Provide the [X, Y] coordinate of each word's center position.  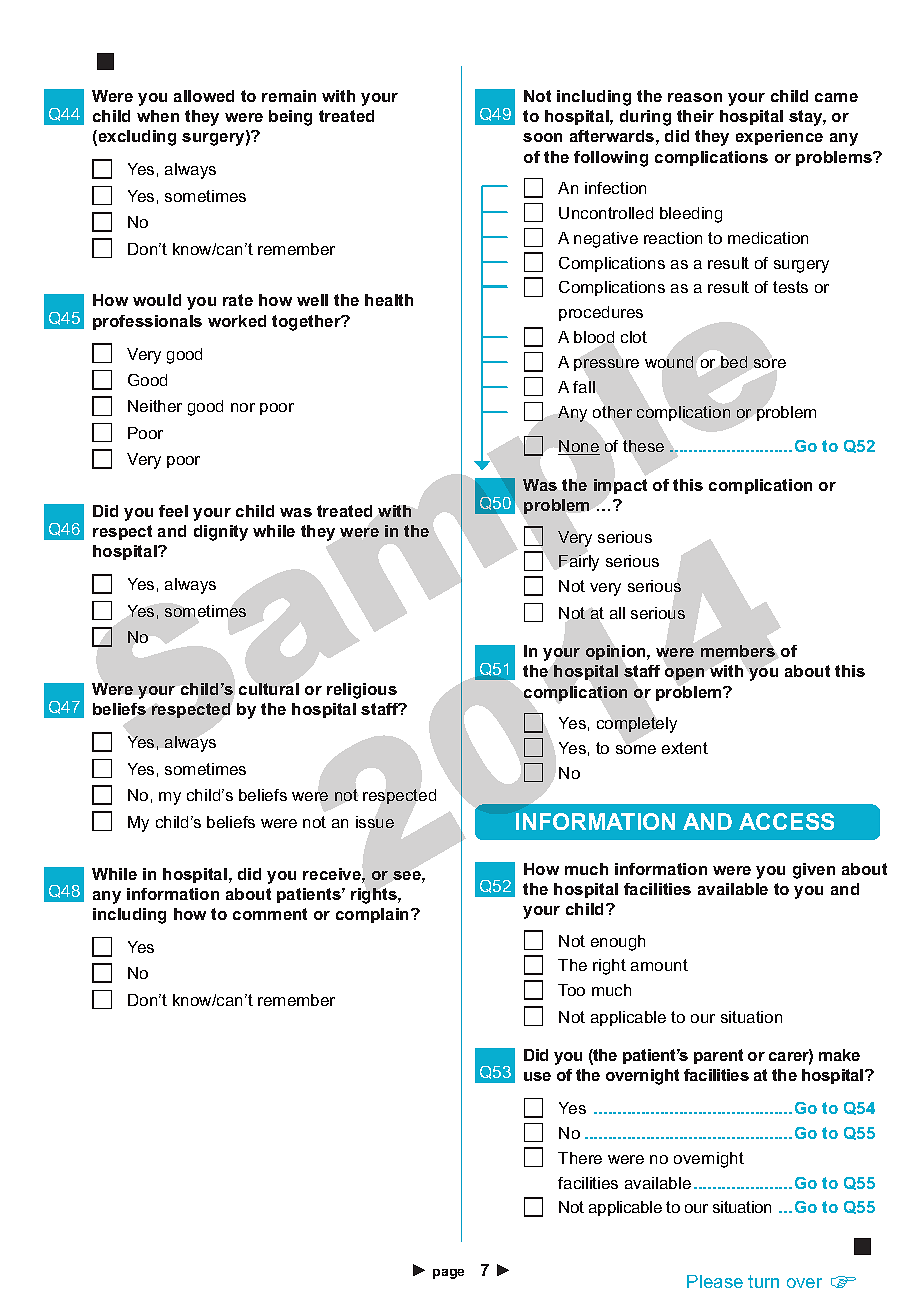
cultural [269, 689]
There [580, 1158]
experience [779, 137]
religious [362, 691]
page [448, 1274]
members [738, 651]
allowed [204, 96]
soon [542, 137]
